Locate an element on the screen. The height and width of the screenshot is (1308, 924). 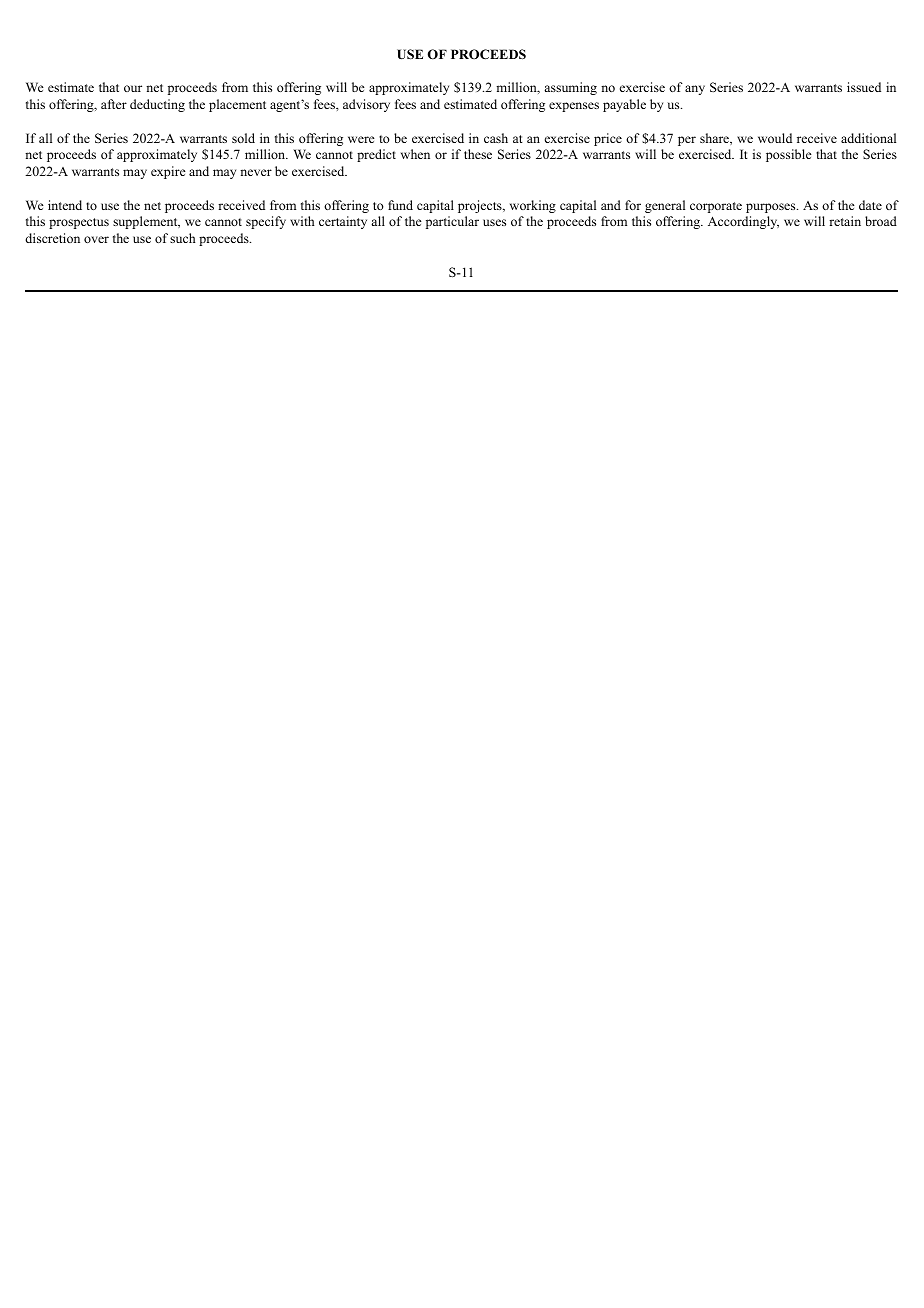
any is located at coordinates (695, 90).
